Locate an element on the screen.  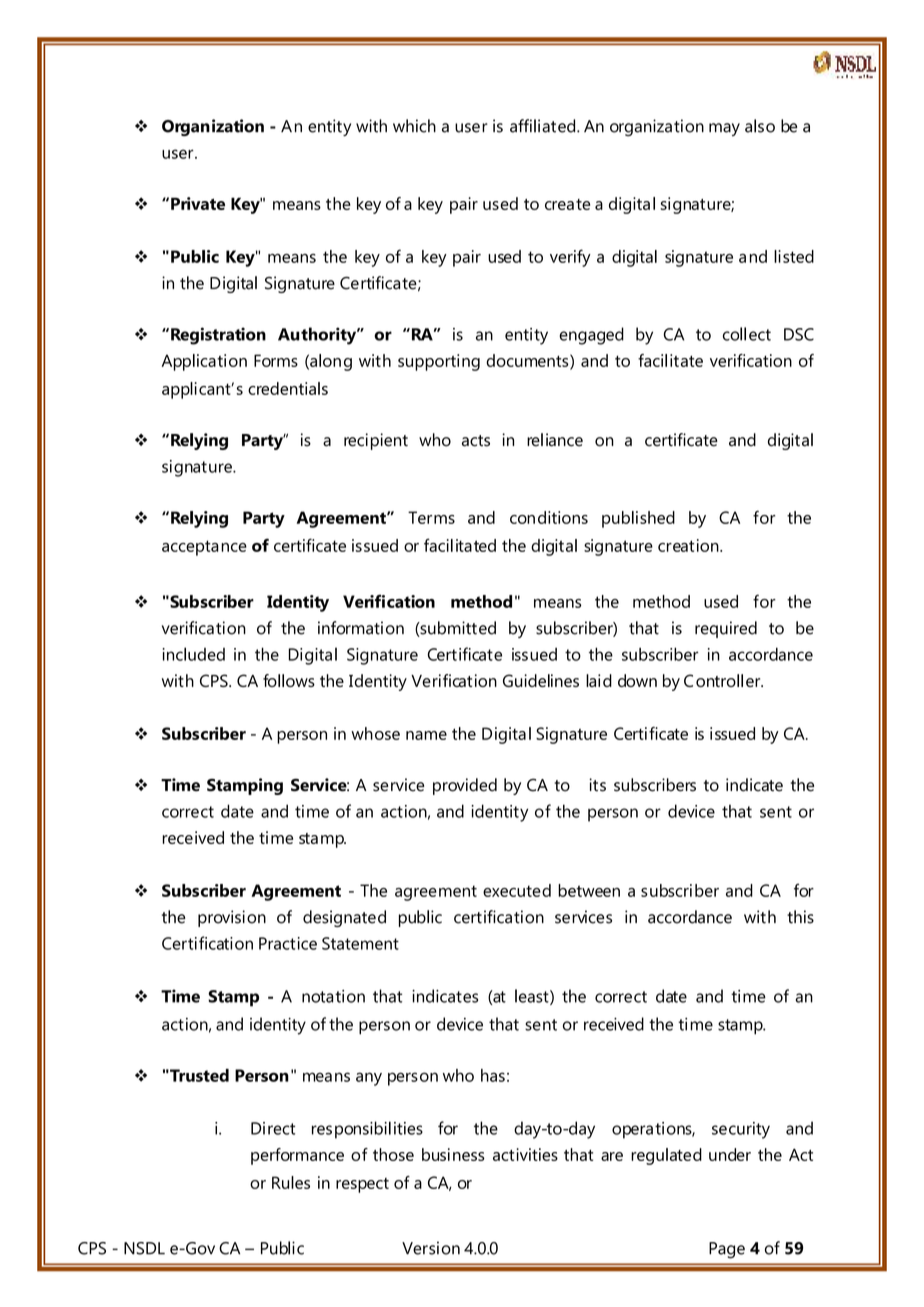
may is located at coordinates (724, 129).
